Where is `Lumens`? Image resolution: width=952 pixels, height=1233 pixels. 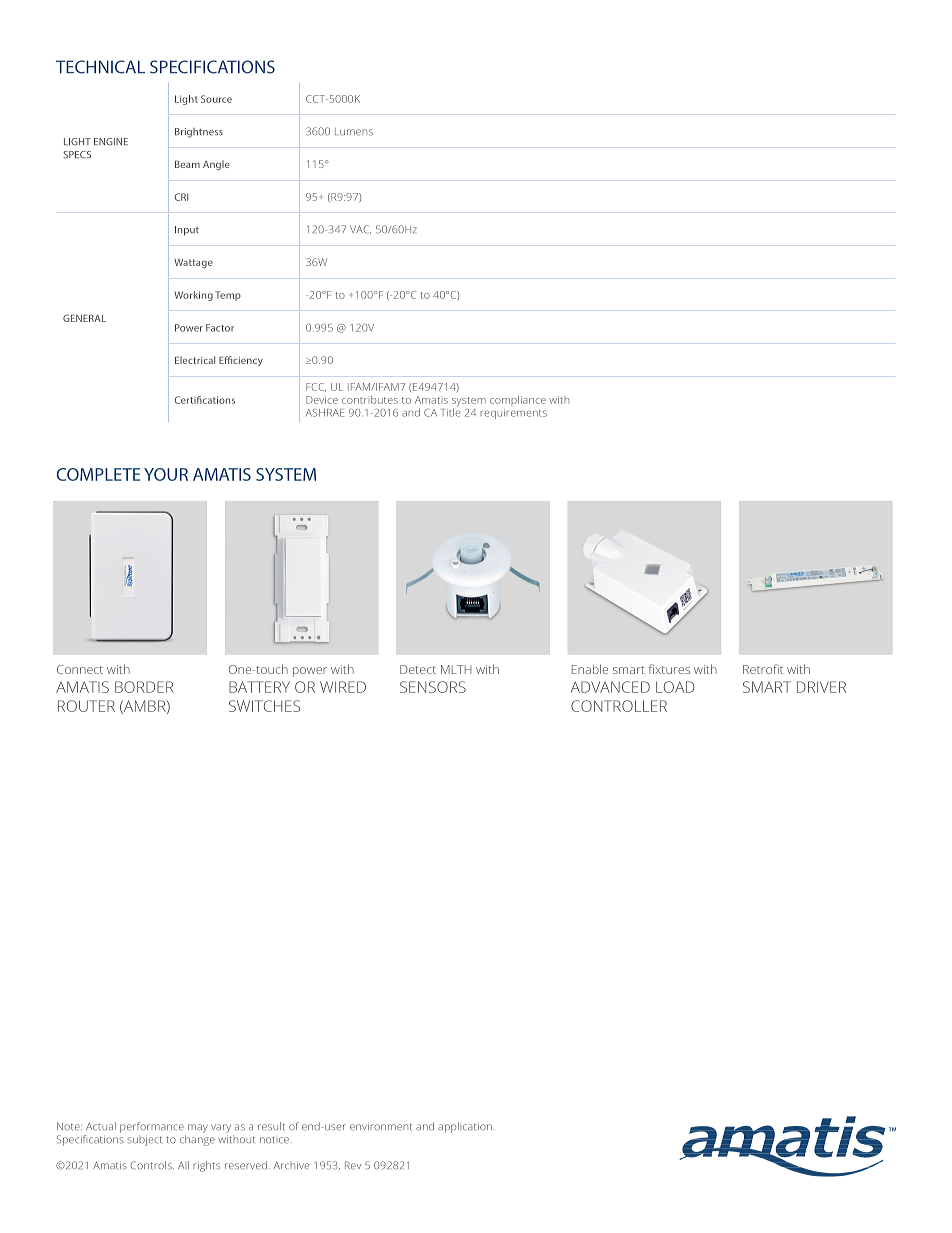 Lumens is located at coordinates (354, 132).
